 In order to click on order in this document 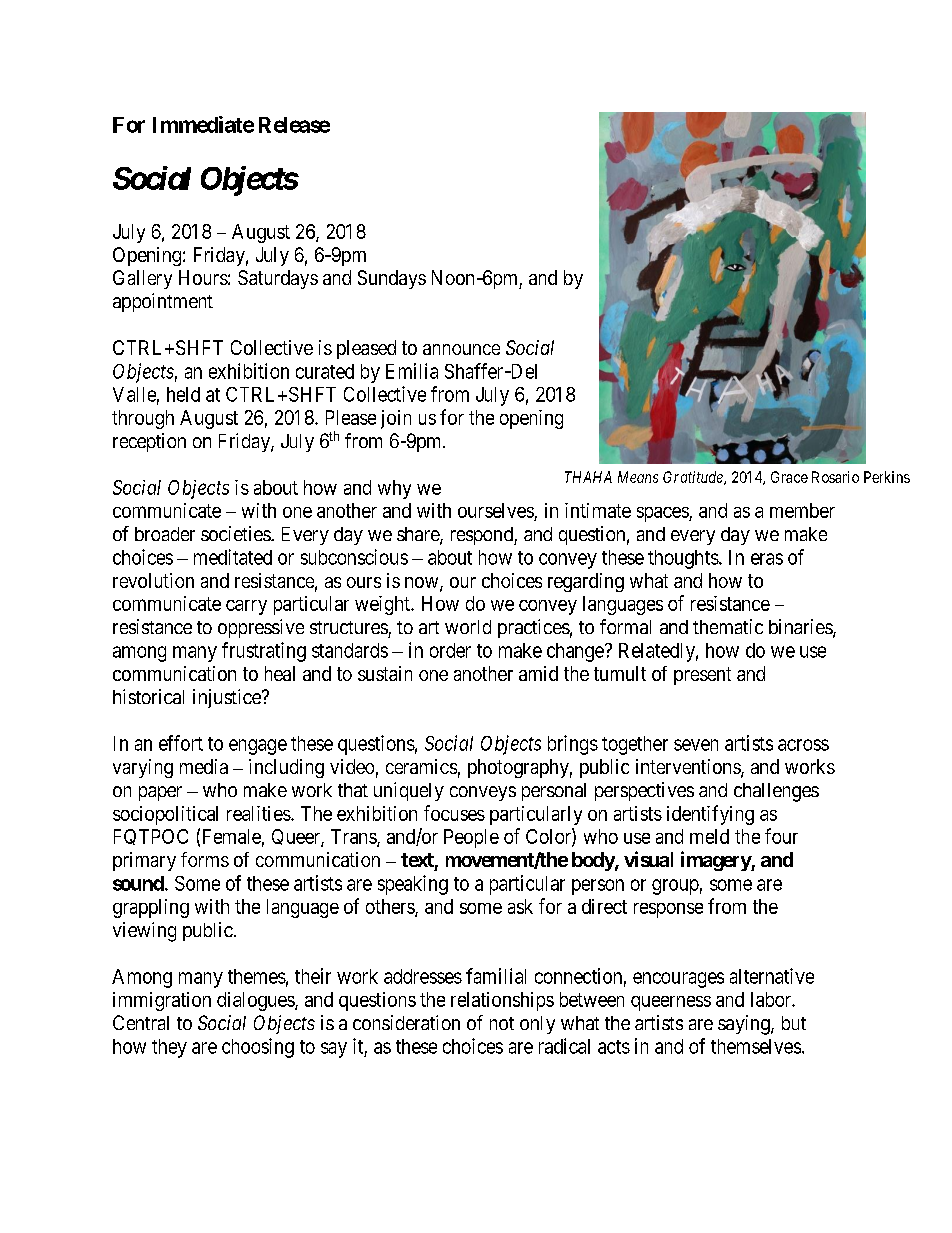, I will do `click(450, 650)`.
